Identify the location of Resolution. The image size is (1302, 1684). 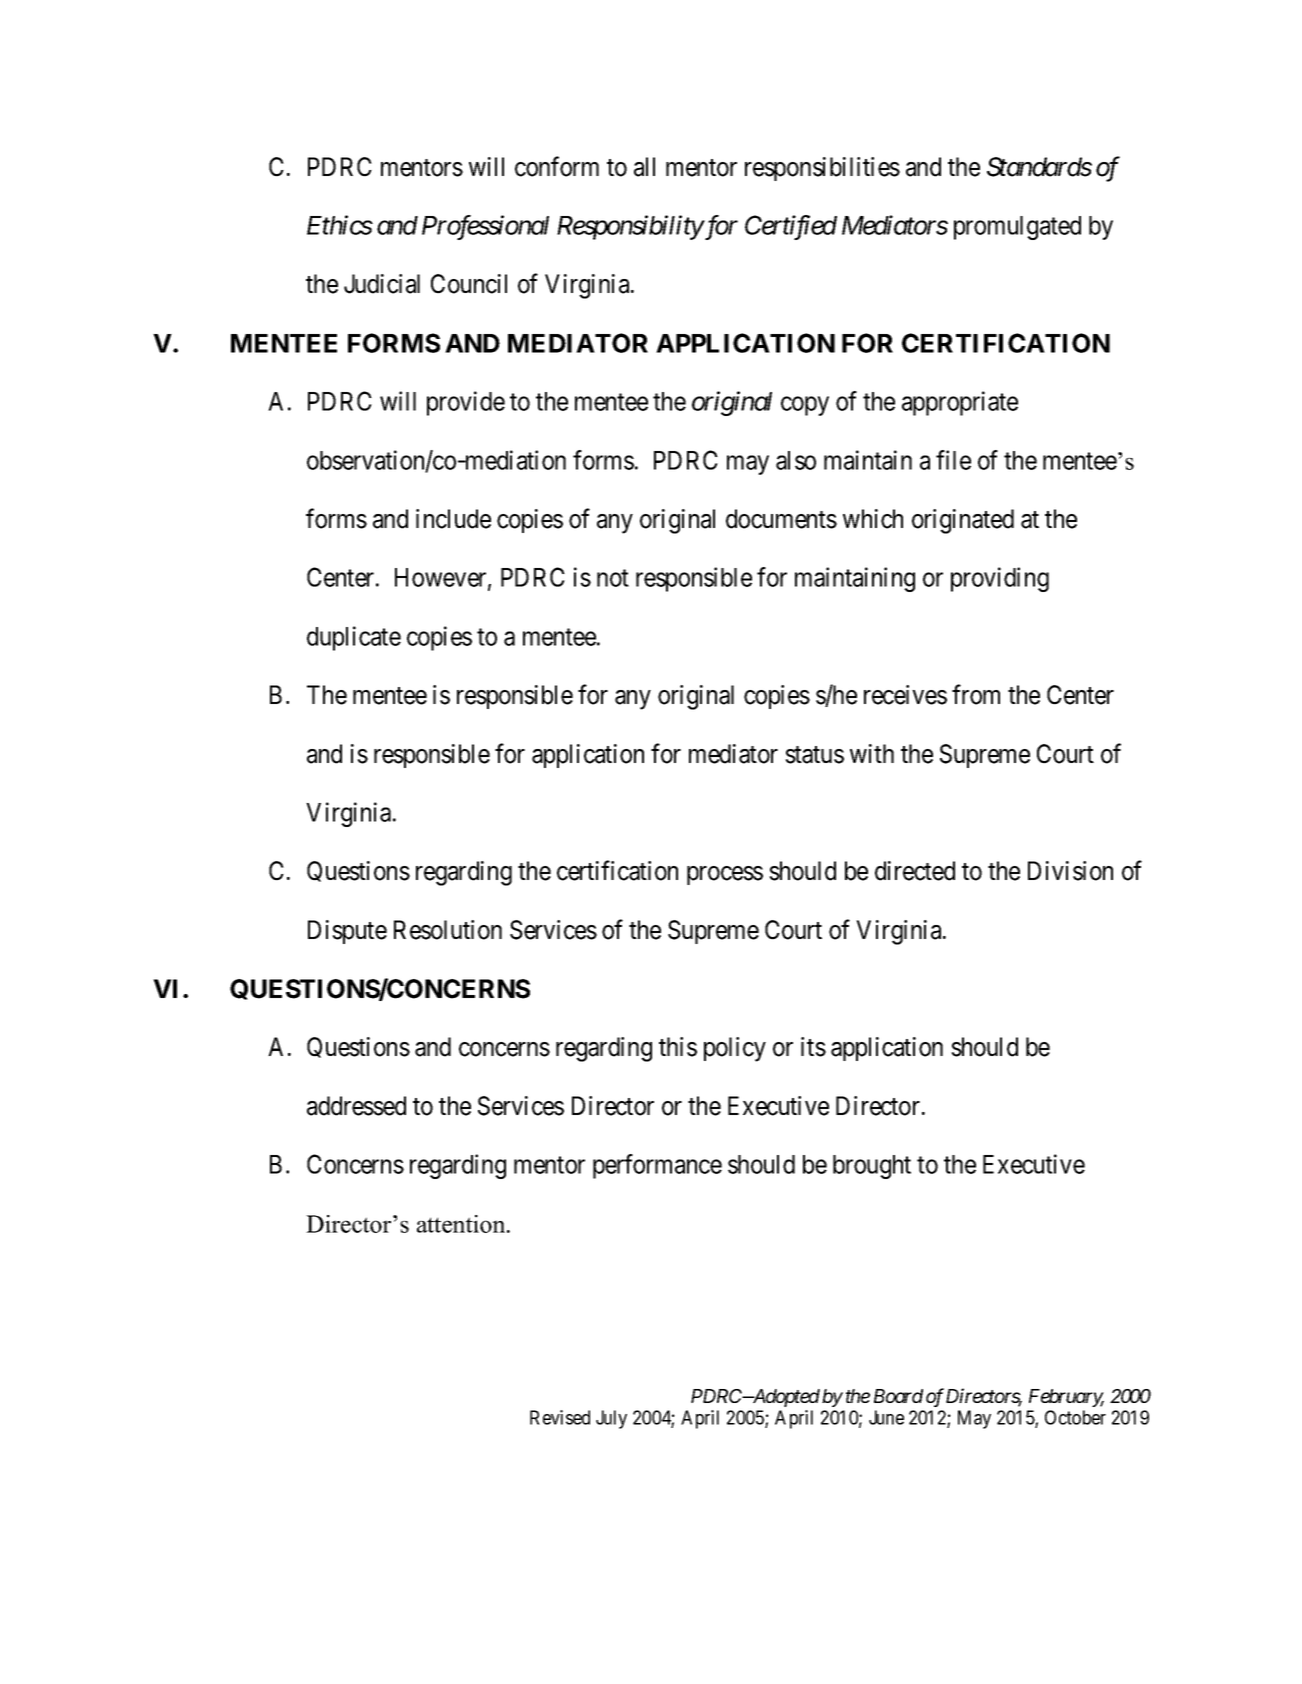
(448, 930).
